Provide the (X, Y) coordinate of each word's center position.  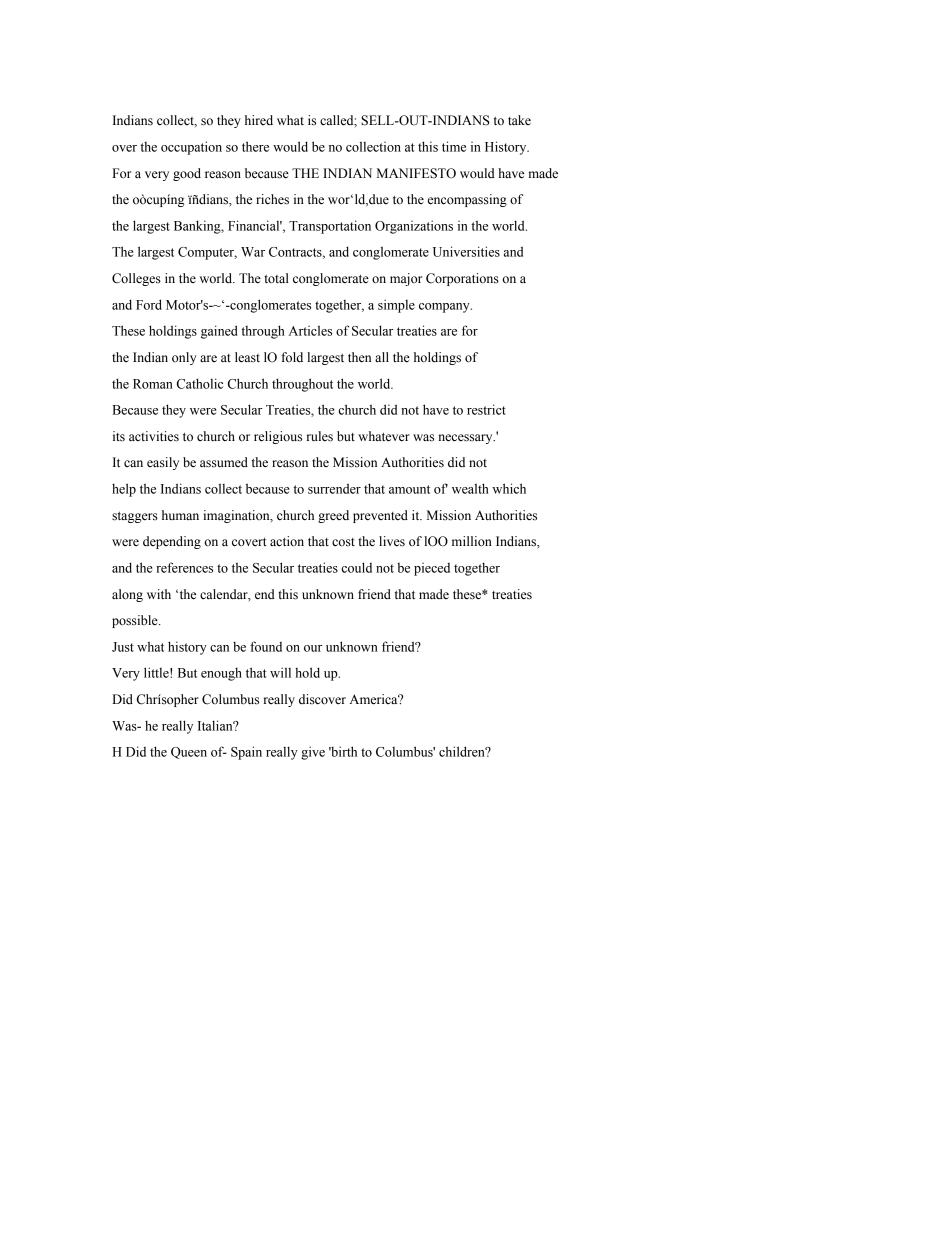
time (454, 146)
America (375, 699)
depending (172, 542)
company (445, 308)
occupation (191, 148)
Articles (310, 330)
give (313, 753)
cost (343, 542)
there (255, 146)
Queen (189, 753)
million (472, 541)
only (184, 358)
